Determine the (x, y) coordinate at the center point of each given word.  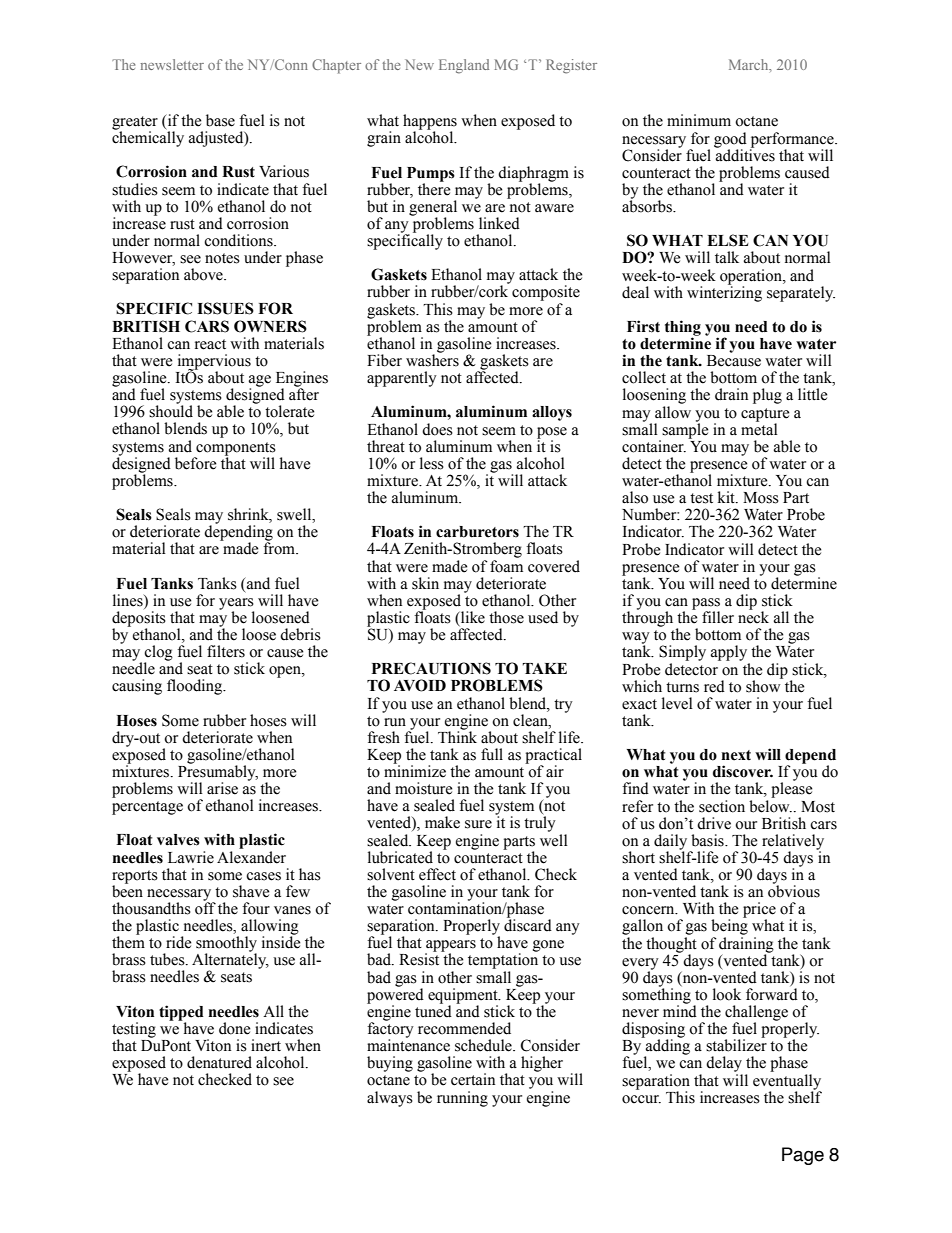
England (464, 66)
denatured (219, 1062)
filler (718, 617)
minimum (699, 120)
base (220, 120)
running (462, 1099)
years (236, 605)
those (506, 617)
